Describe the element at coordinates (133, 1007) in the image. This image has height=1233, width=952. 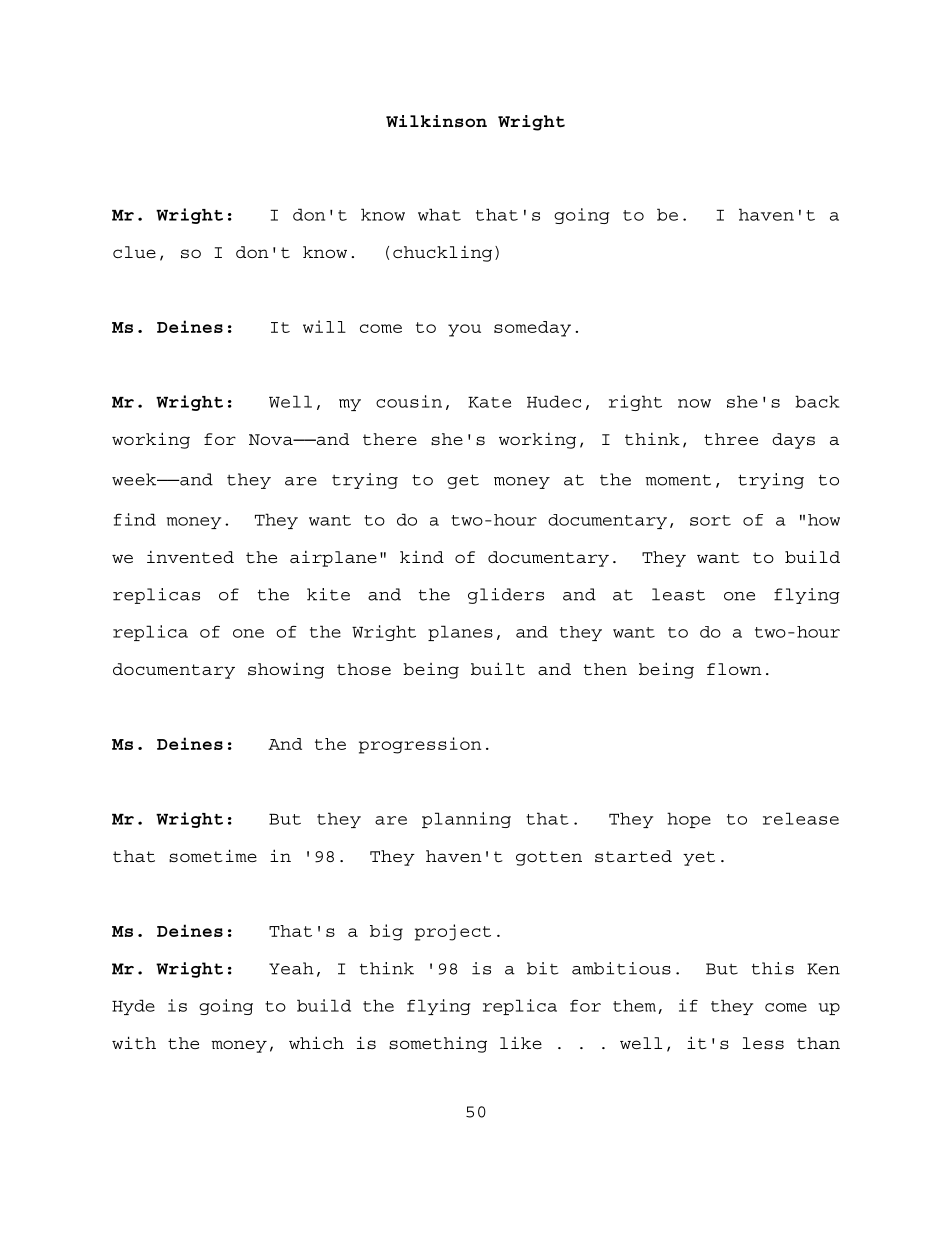
I see `Hyde` at that location.
